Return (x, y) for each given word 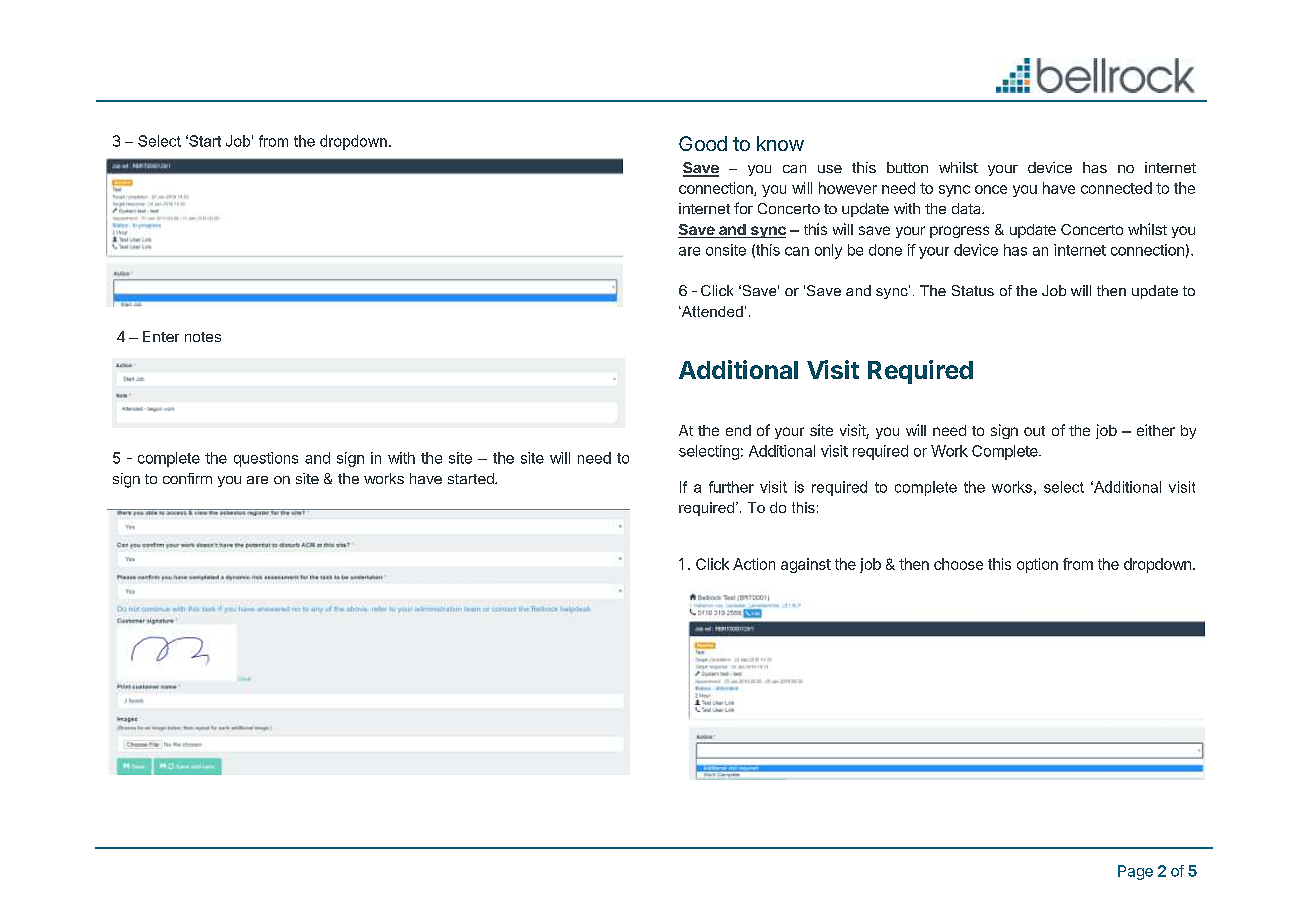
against (806, 565)
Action (754, 564)
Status (973, 290)
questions (266, 459)
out (1034, 431)
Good (703, 143)
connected (1116, 188)
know (780, 143)
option (1037, 565)
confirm (187, 478)
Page (1135, 872)
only (828, 251)
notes (203, 337)
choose (958, 564)
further (731, 487)
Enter (161, 336)
